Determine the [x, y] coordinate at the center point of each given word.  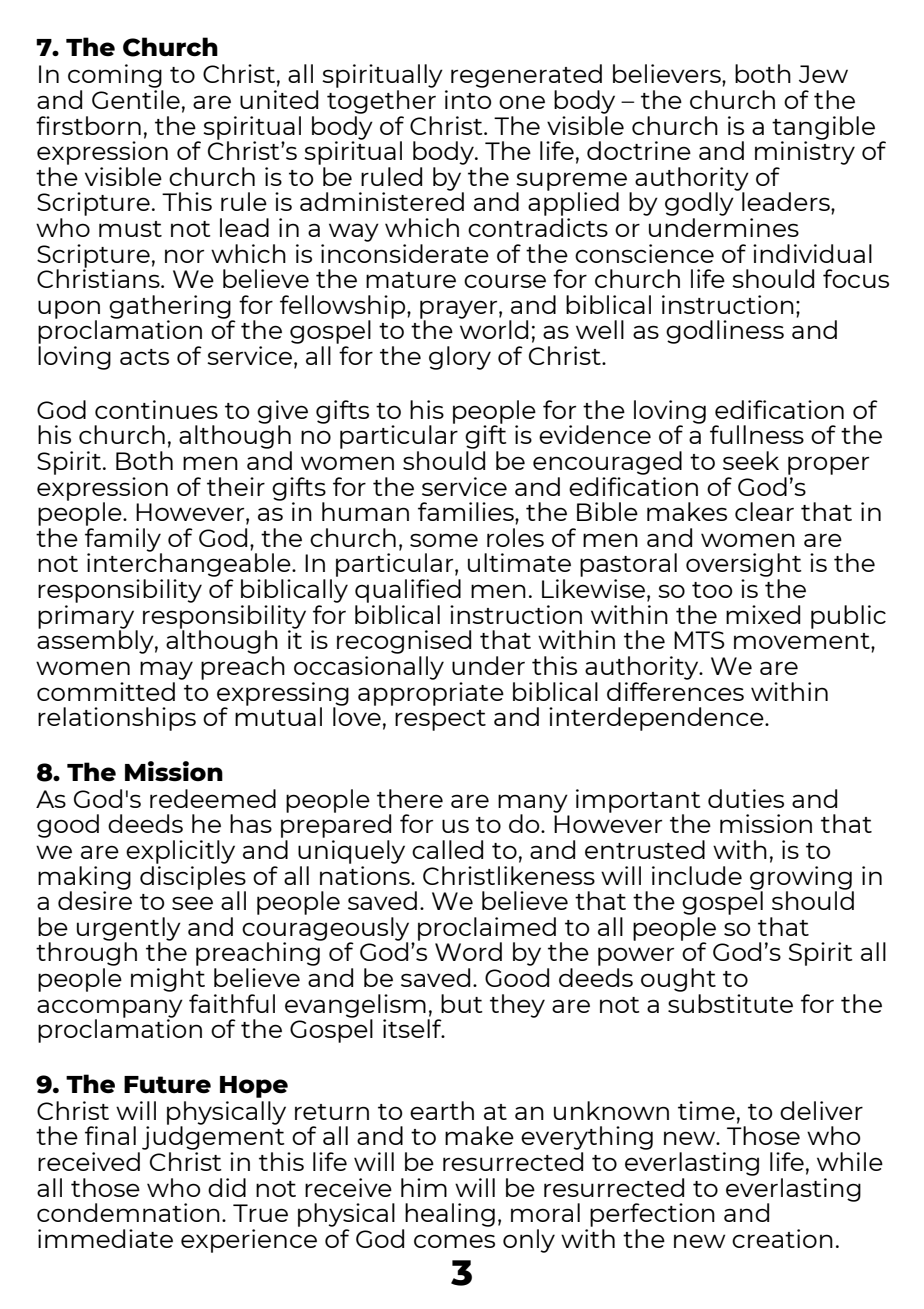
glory [460, 358]
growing [802, 879]
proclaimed [487, 930]
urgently [129, 930]
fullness [757, 434]
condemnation [128, 1212]
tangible [823, 129]
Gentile [136, 99]
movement [803, 641]
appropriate [431, 692]
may [166, 670]
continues [156, 409]
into [468, 99]
